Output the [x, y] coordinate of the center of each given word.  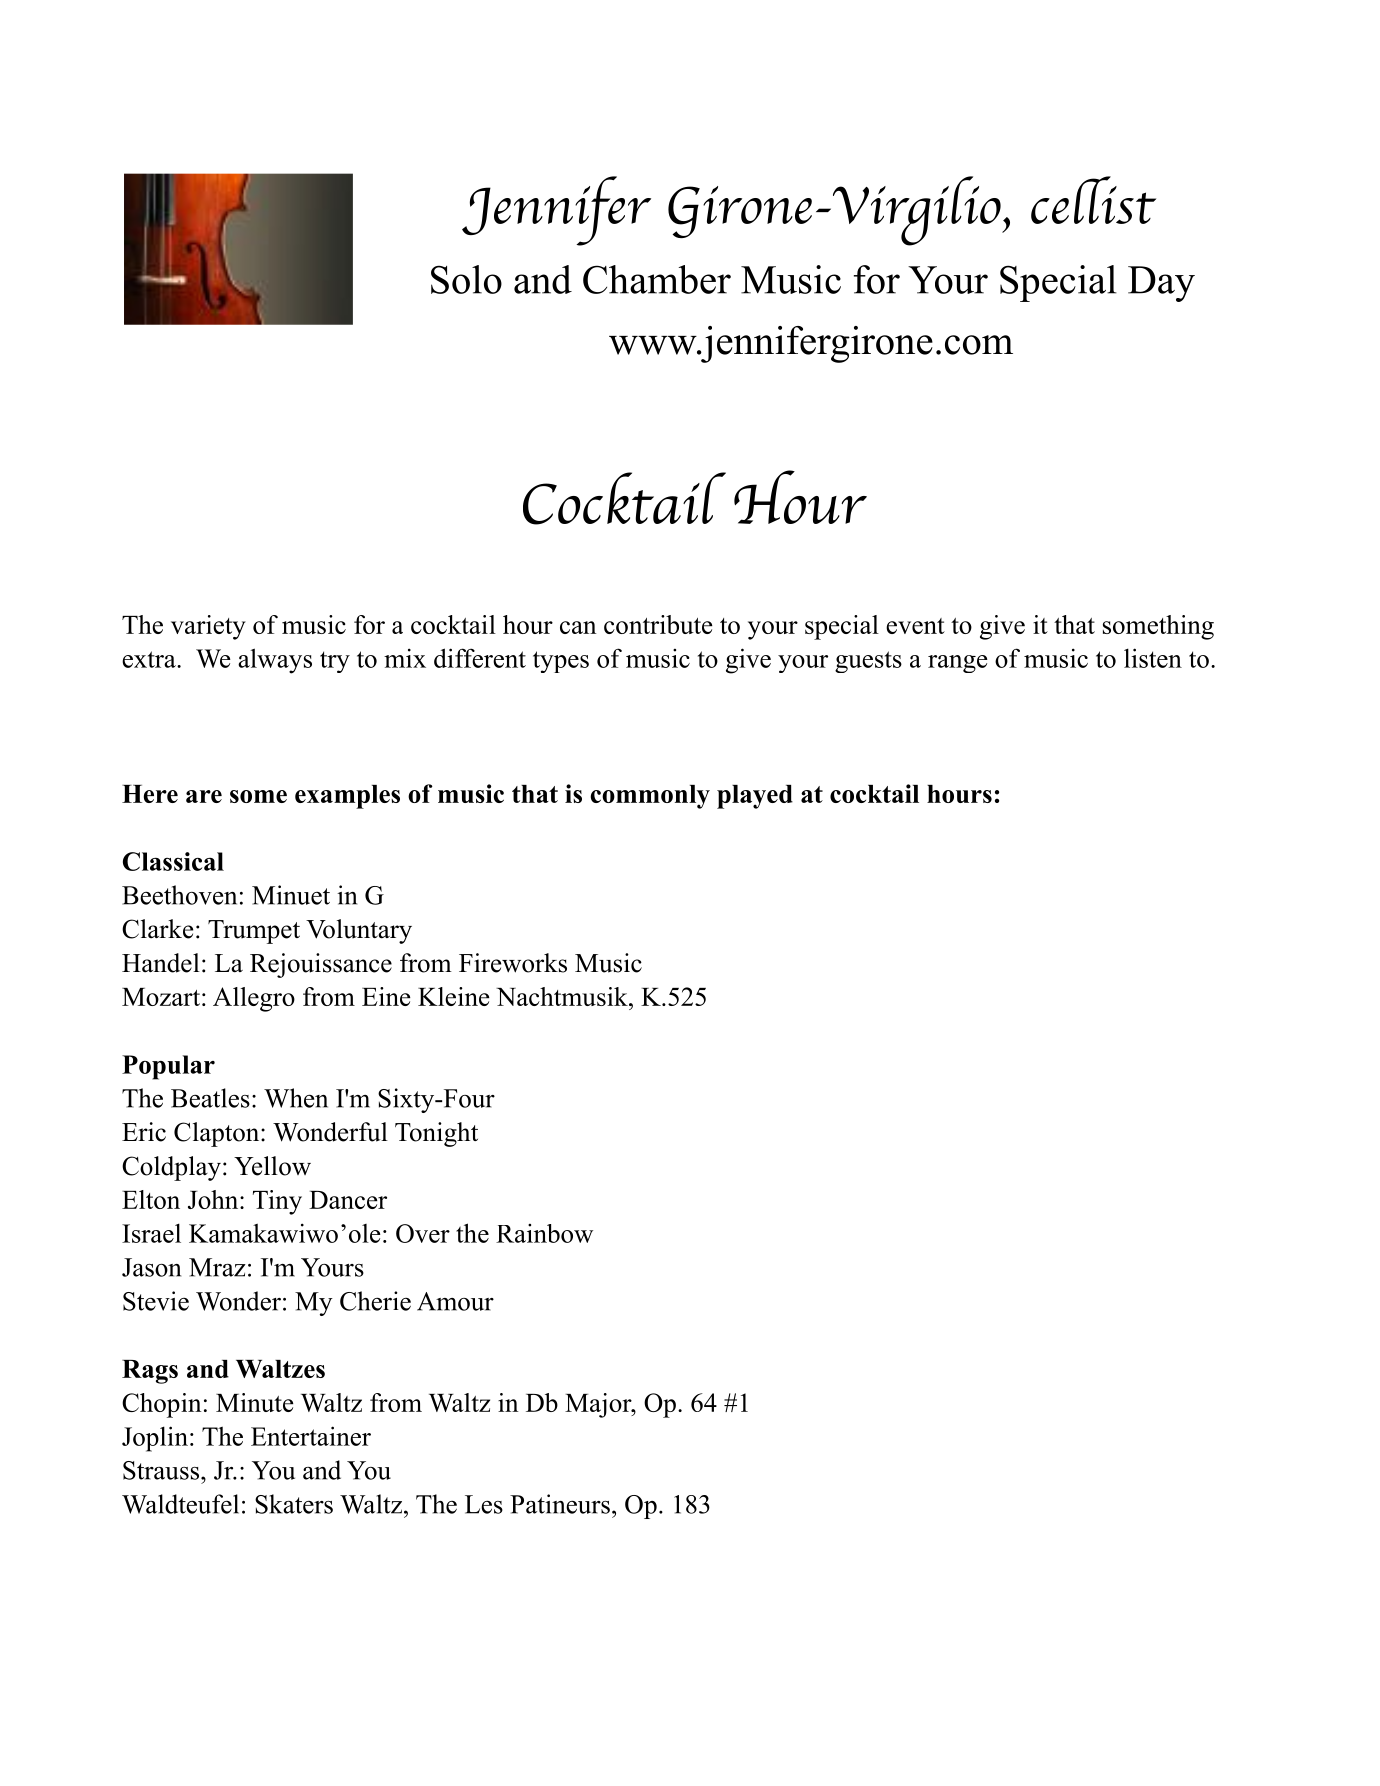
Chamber [657, 279]
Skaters [294, 1504]
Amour [455, 1301]
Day [1161, 284]
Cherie [375, 1301]
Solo [466, 279]
